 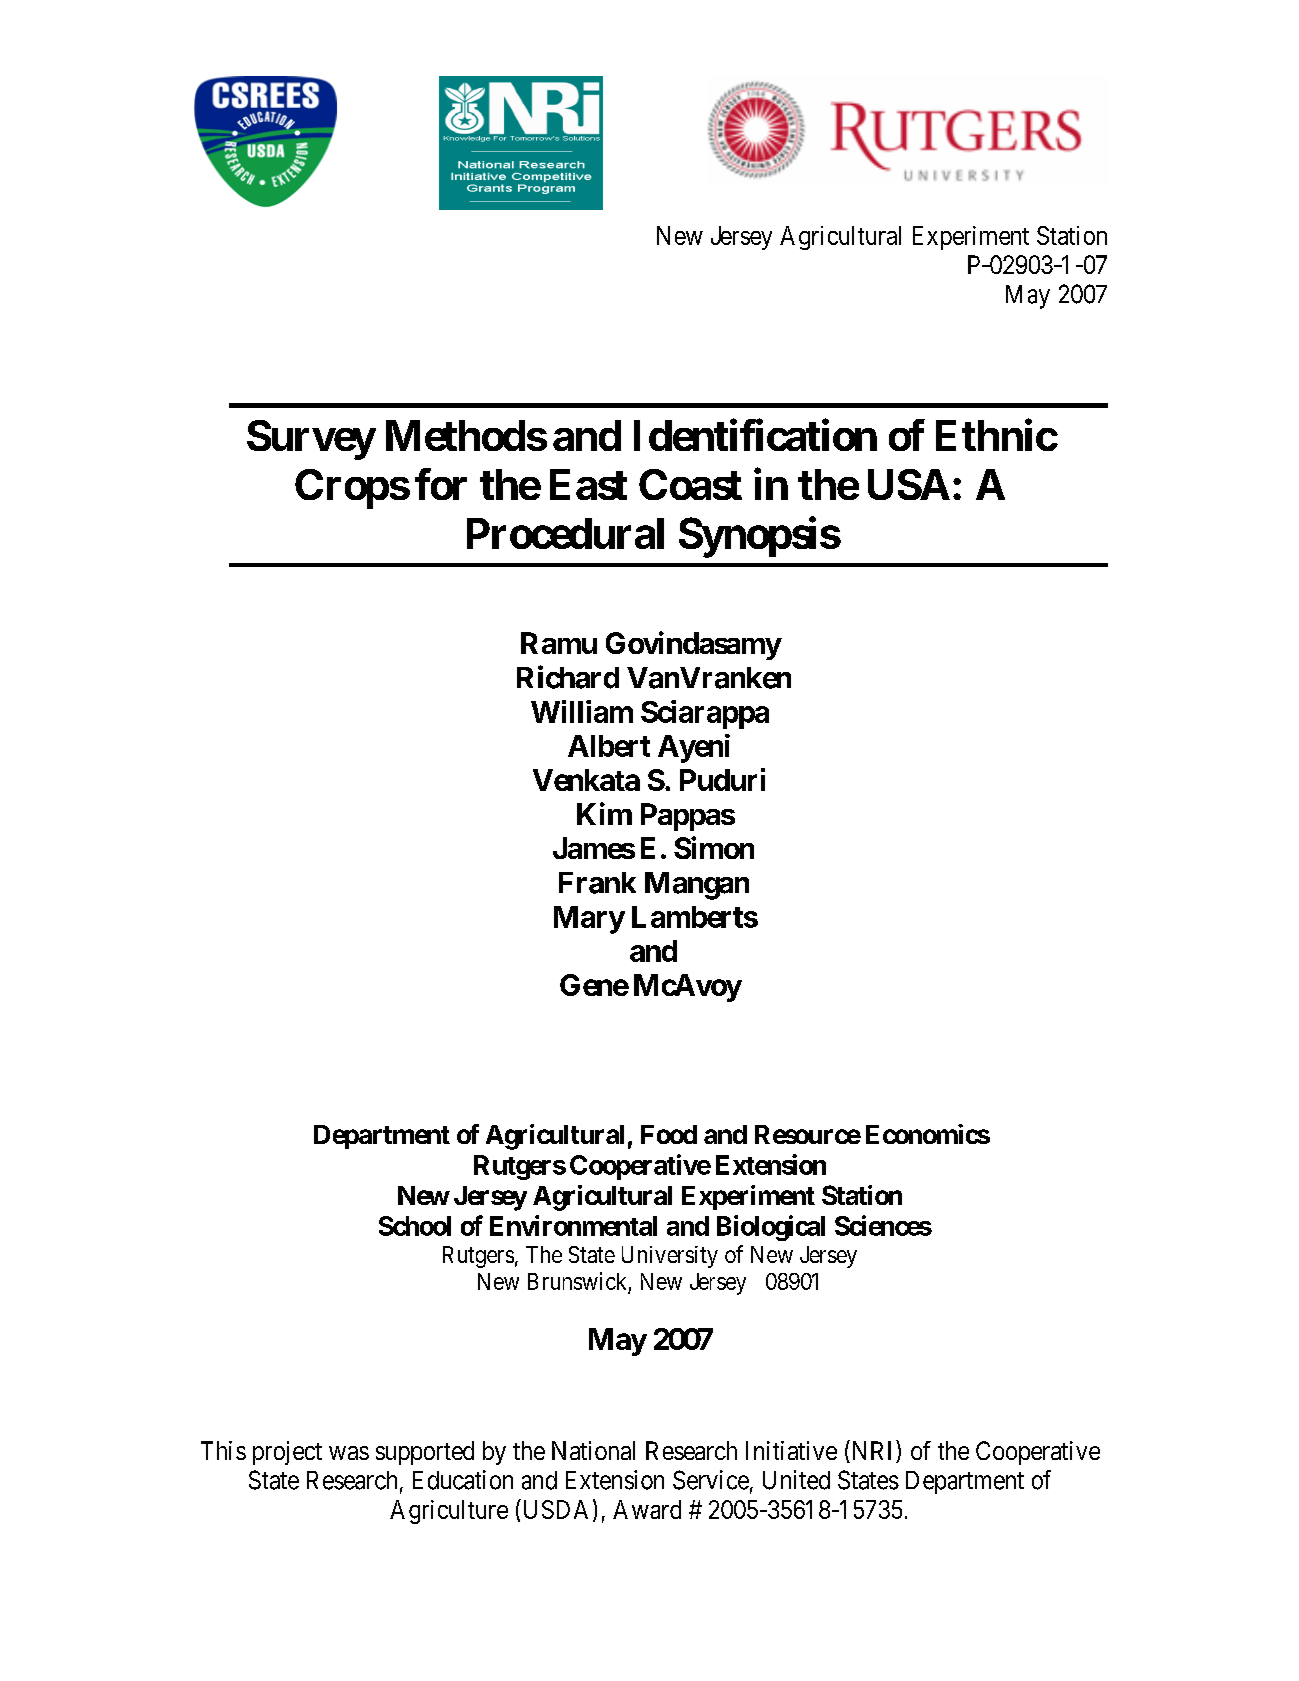 I want to click on for, so click(x=441, y=484).
